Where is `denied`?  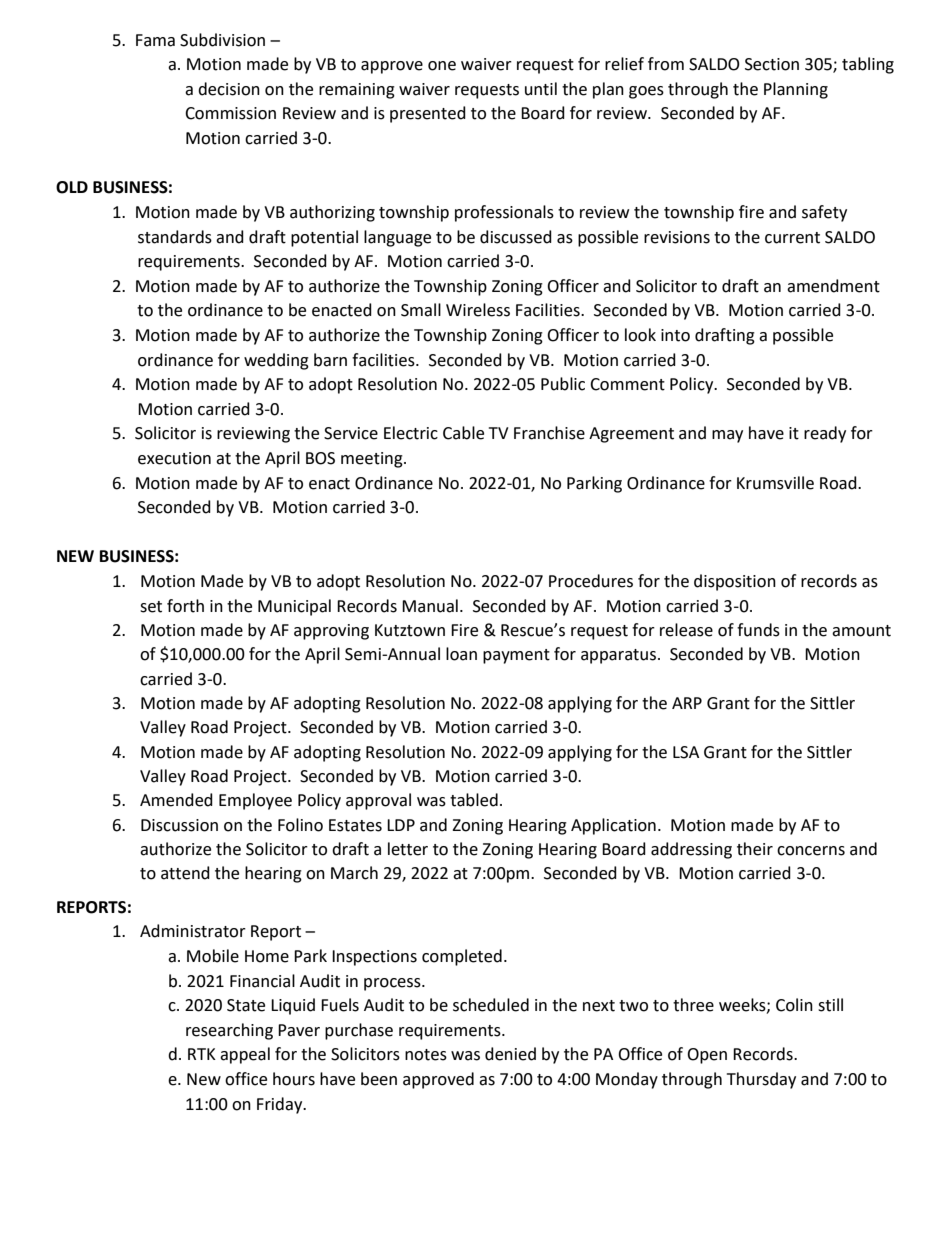 denied is located at coordinates (510, 1054).
